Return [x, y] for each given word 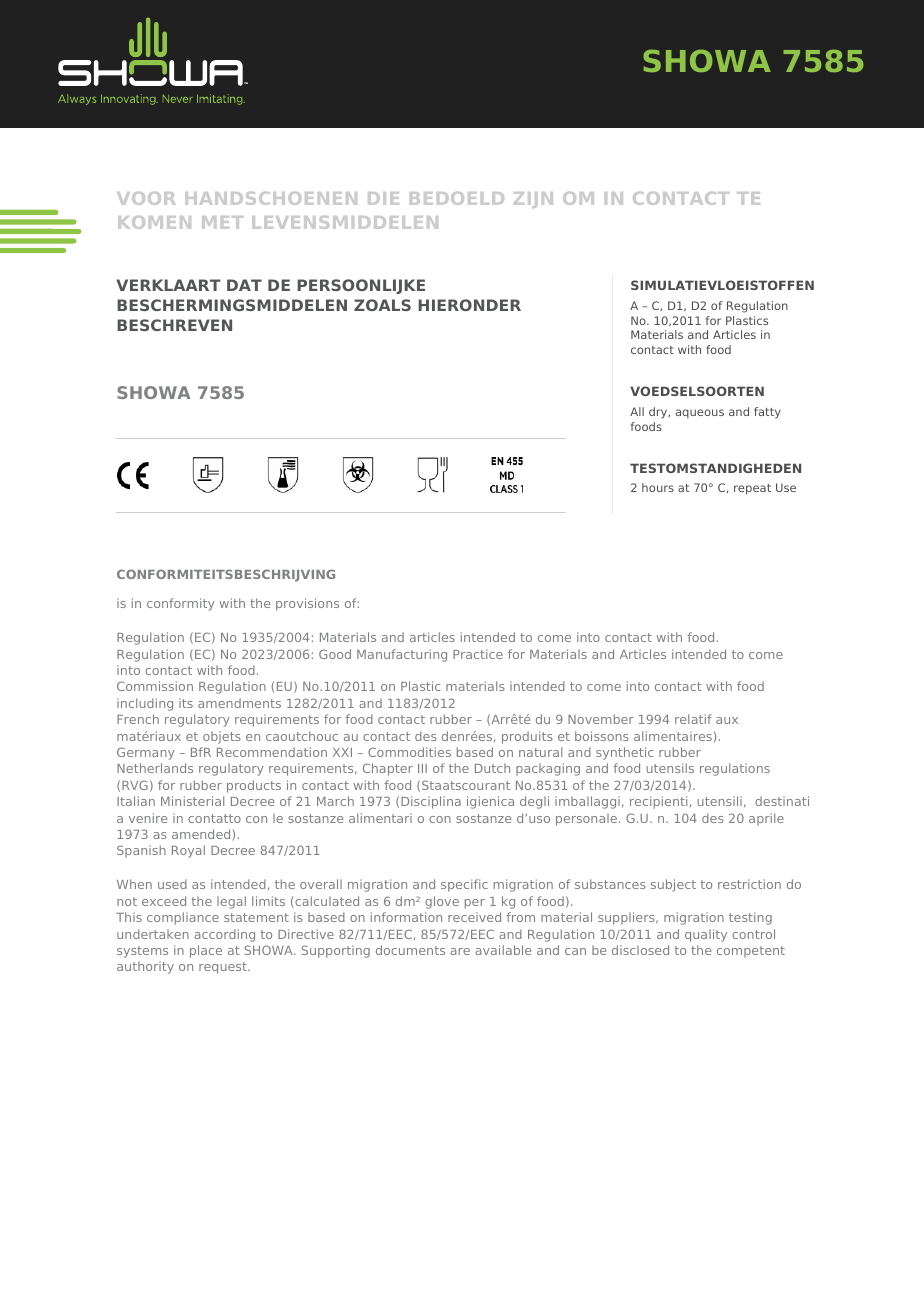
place [206, 951]
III [422, 768]
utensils [670, 768]
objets [222, 737]
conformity [181, 604]
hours [658, 487]
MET [222, 222]
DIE [383, 198]
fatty [767, 413]
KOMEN [154, 222]
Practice [478, 654]
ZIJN [533, 200]
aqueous [700, 414]
